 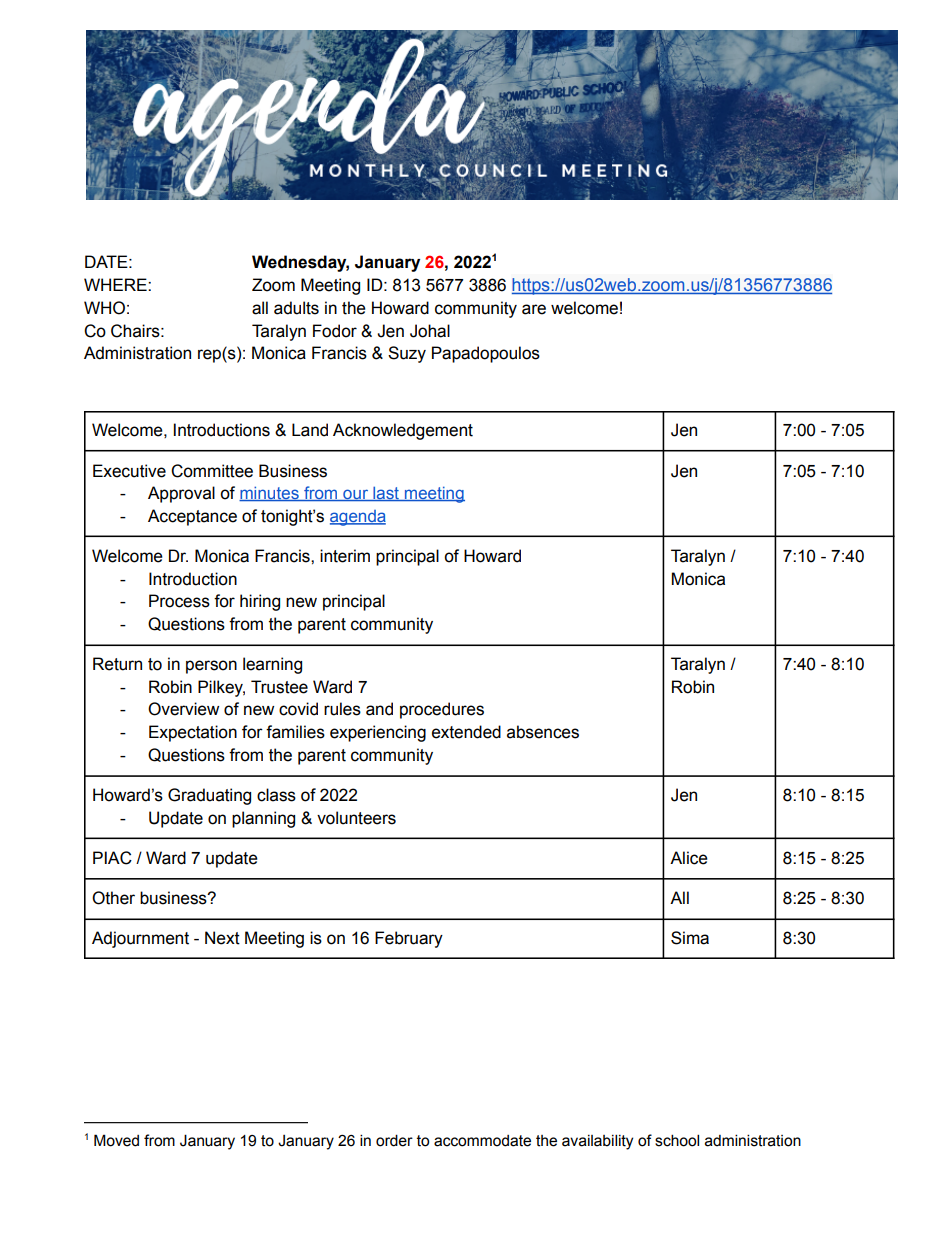 What do you see at coordinates (116, 284) in the screenshot?
I see `WHERE` at bounding box center [116, 284].
